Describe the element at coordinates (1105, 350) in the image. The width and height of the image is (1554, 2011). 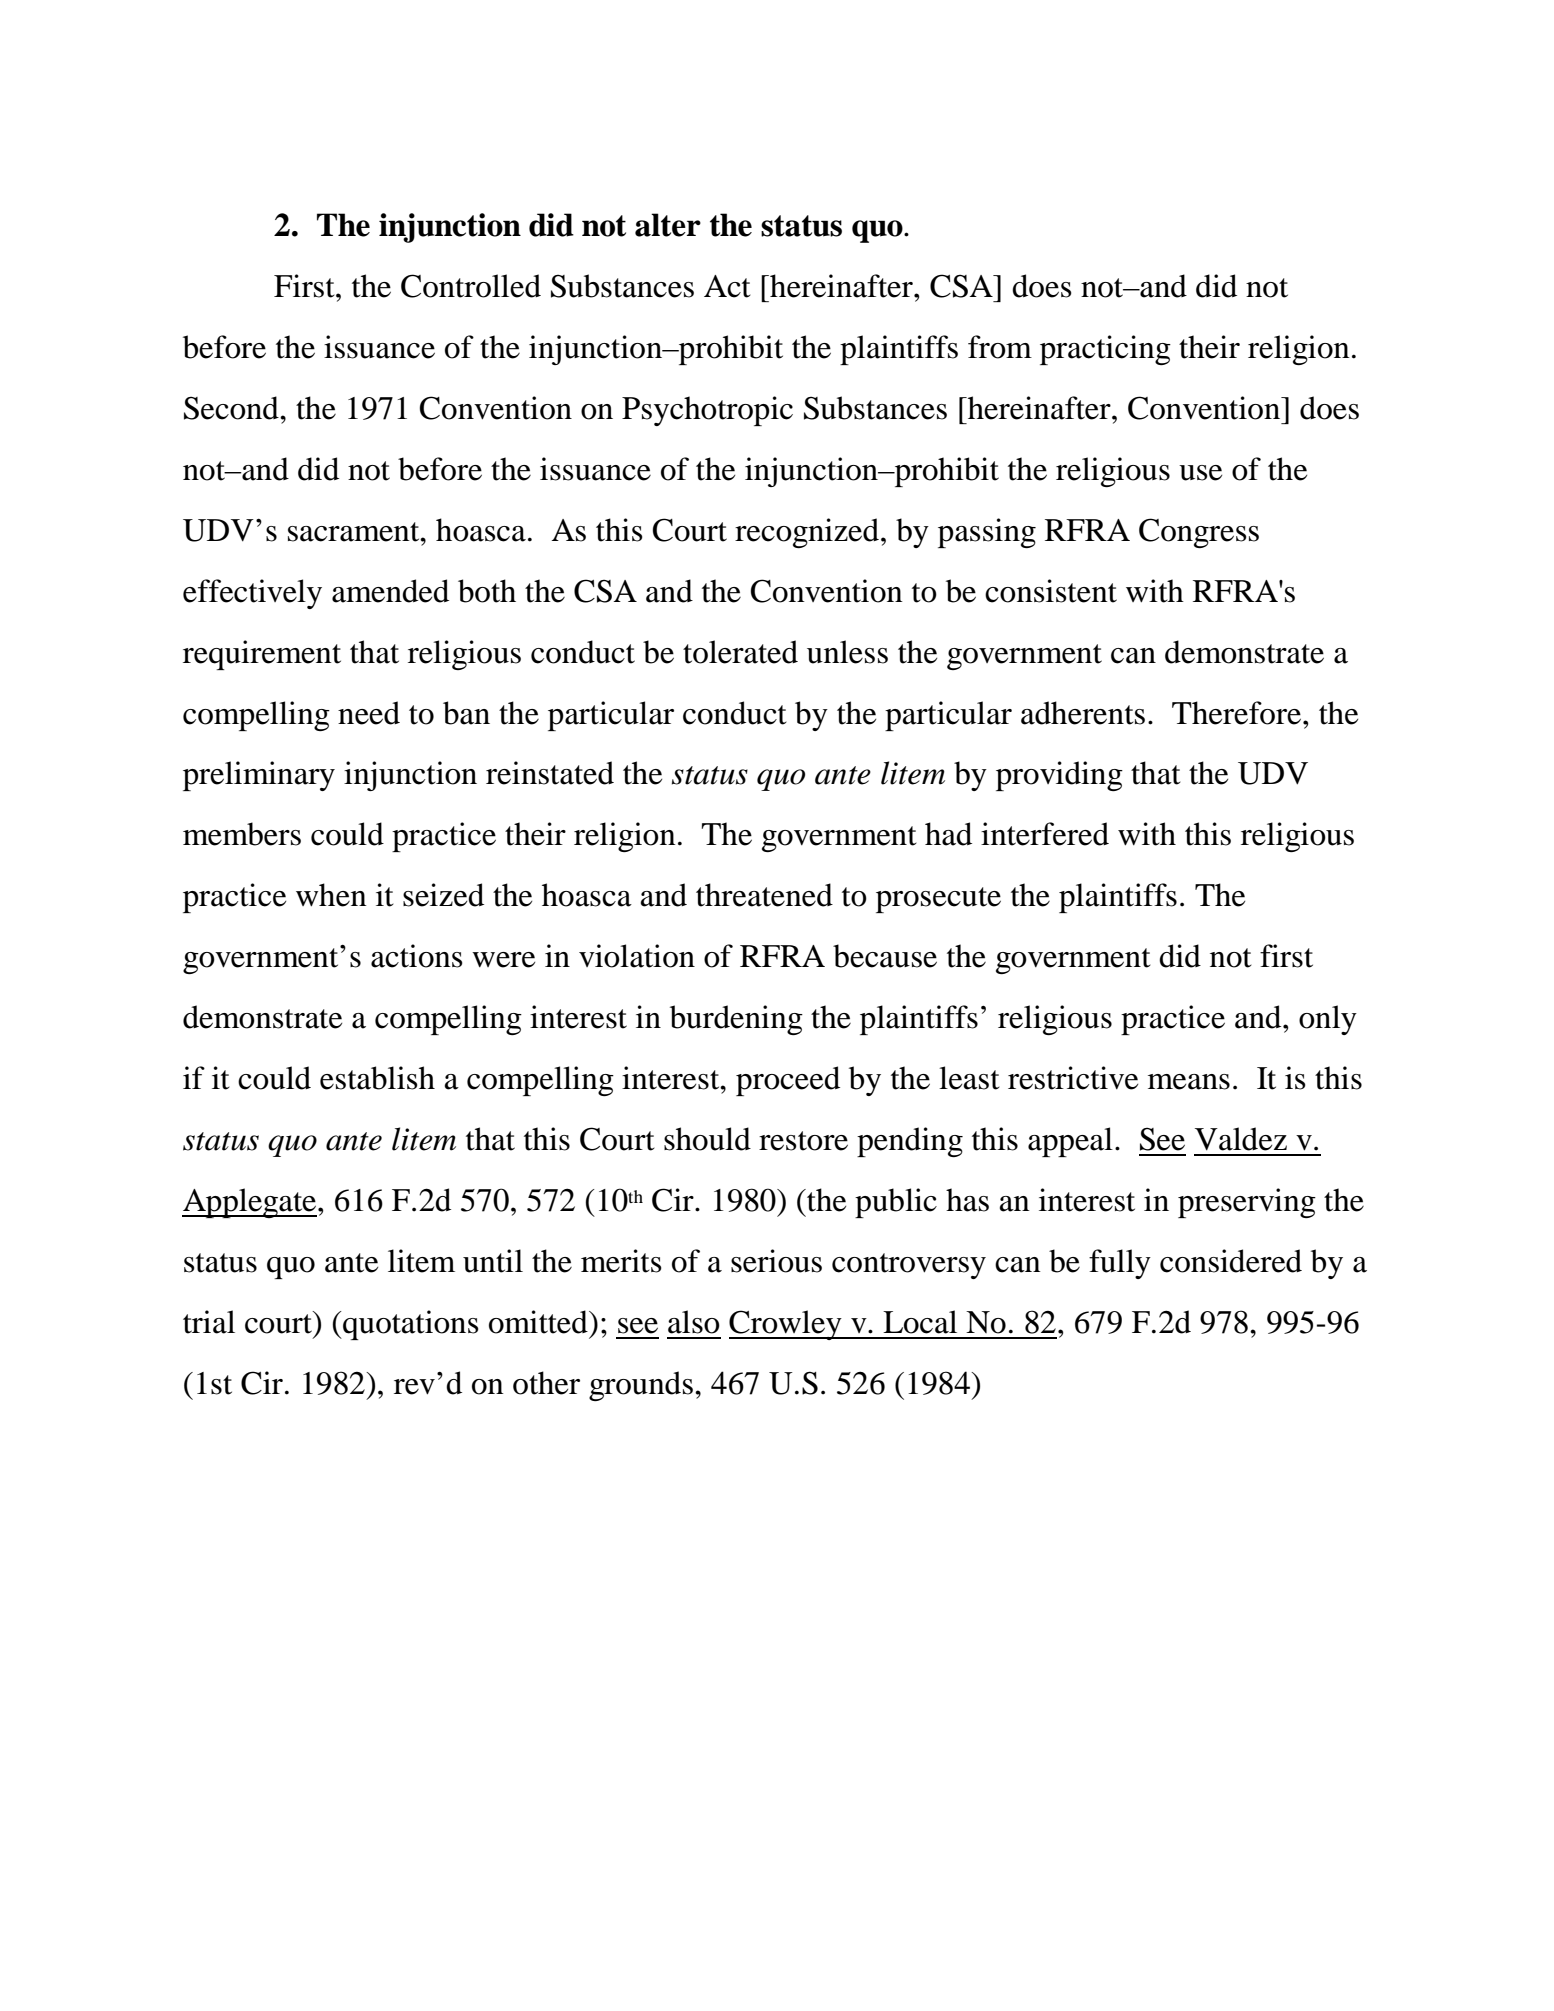
I see `practicing` at that location.
